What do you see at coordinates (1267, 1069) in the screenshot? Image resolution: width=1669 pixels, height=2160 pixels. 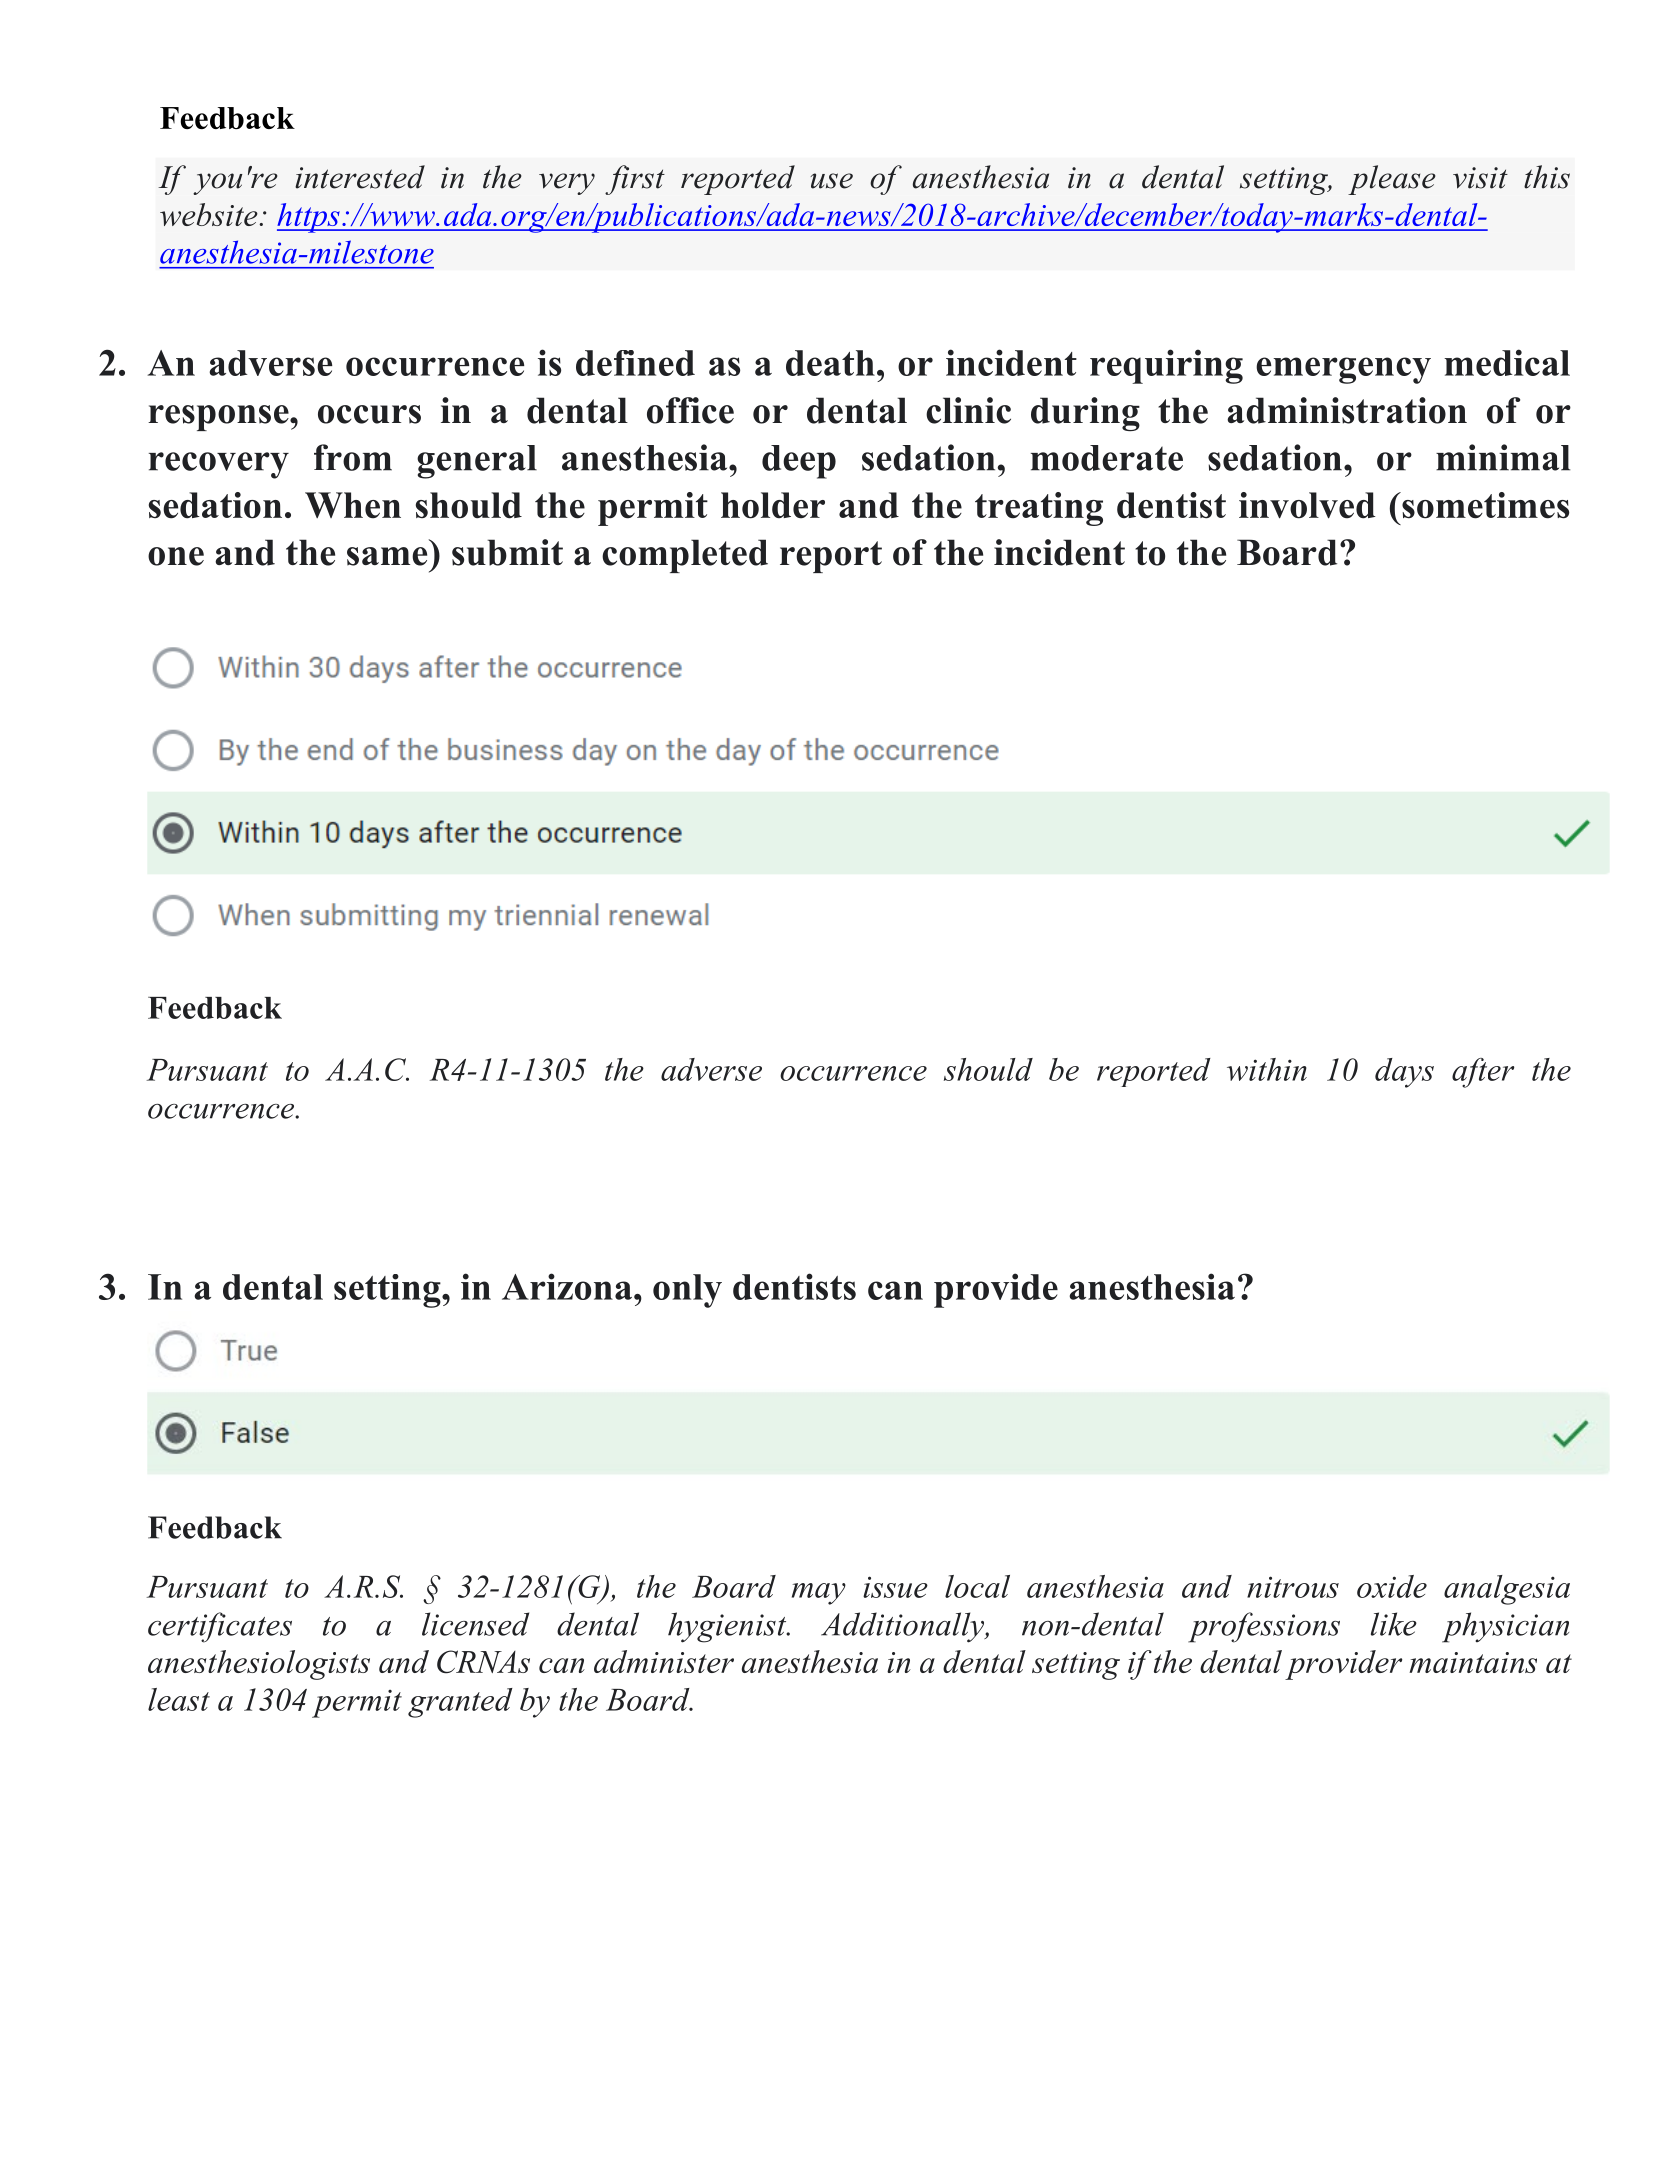 I see `within` at bounding box center [1267, 1069].
